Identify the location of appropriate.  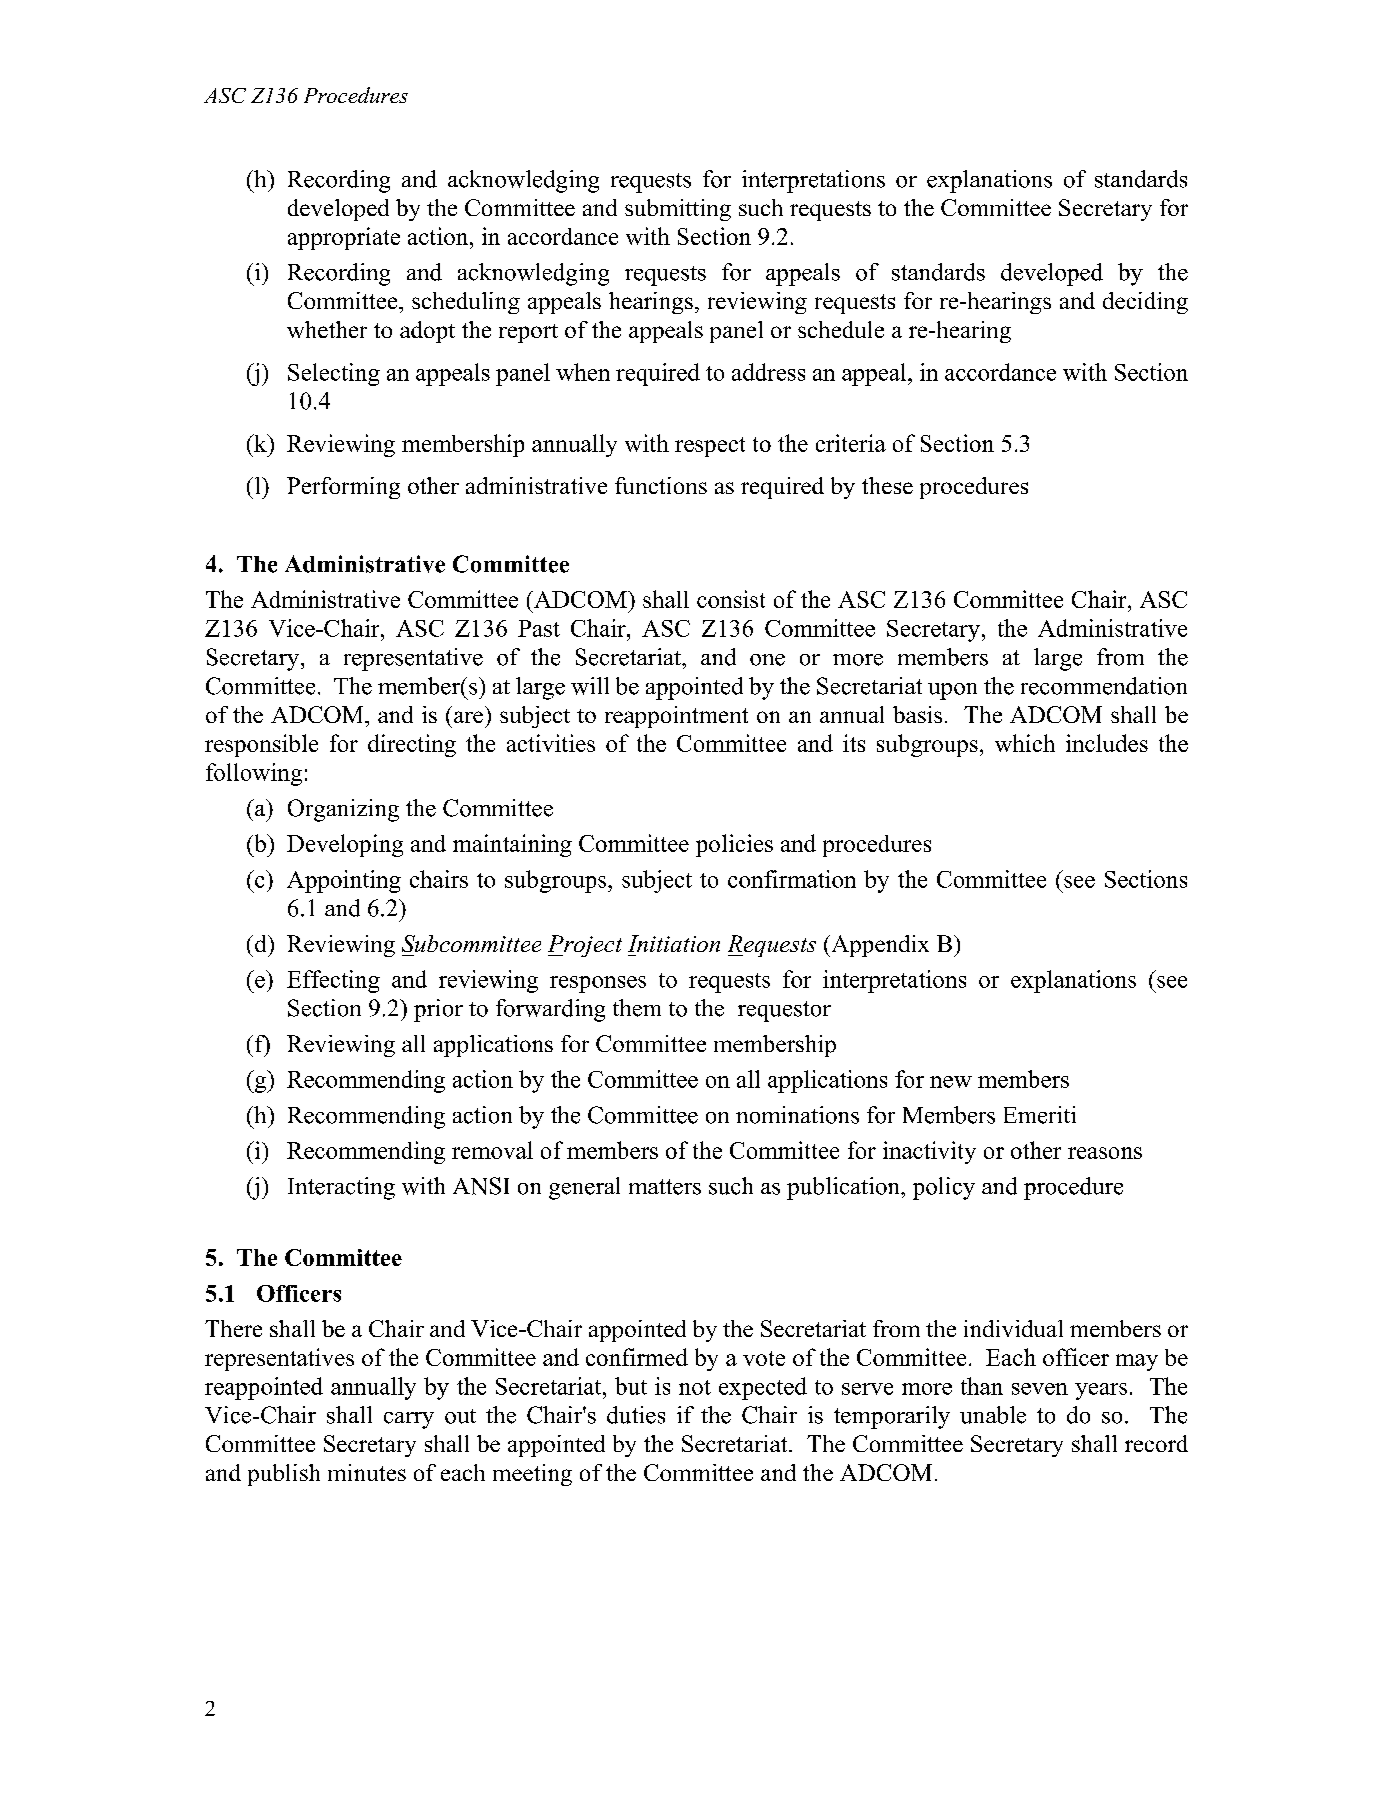
(344, 238).
